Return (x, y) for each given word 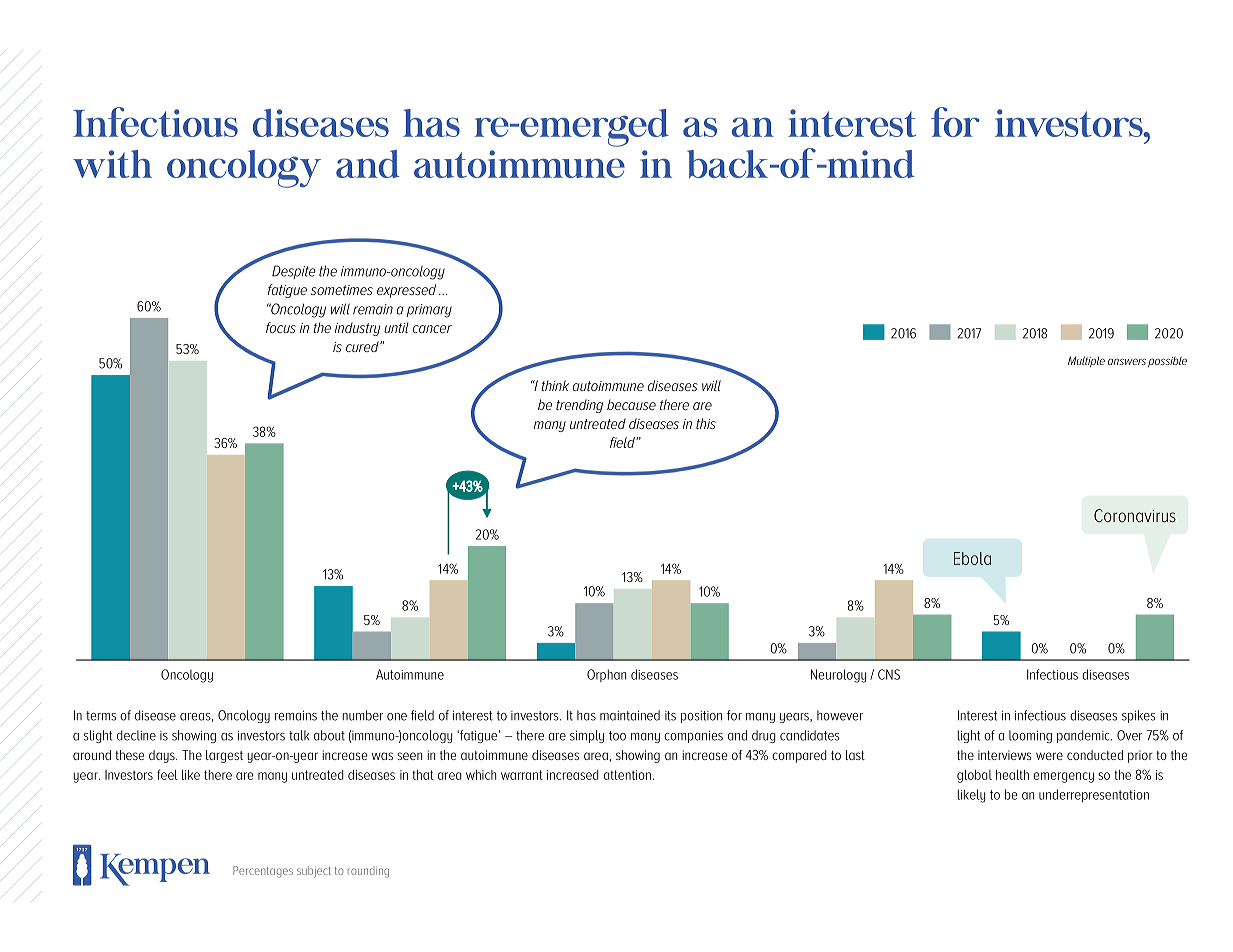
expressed (406, 291)
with (112, 164)
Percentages (263, 872)
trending (579, 406)
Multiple (1086, 362)
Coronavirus (1135, 515)
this (706, 423)
